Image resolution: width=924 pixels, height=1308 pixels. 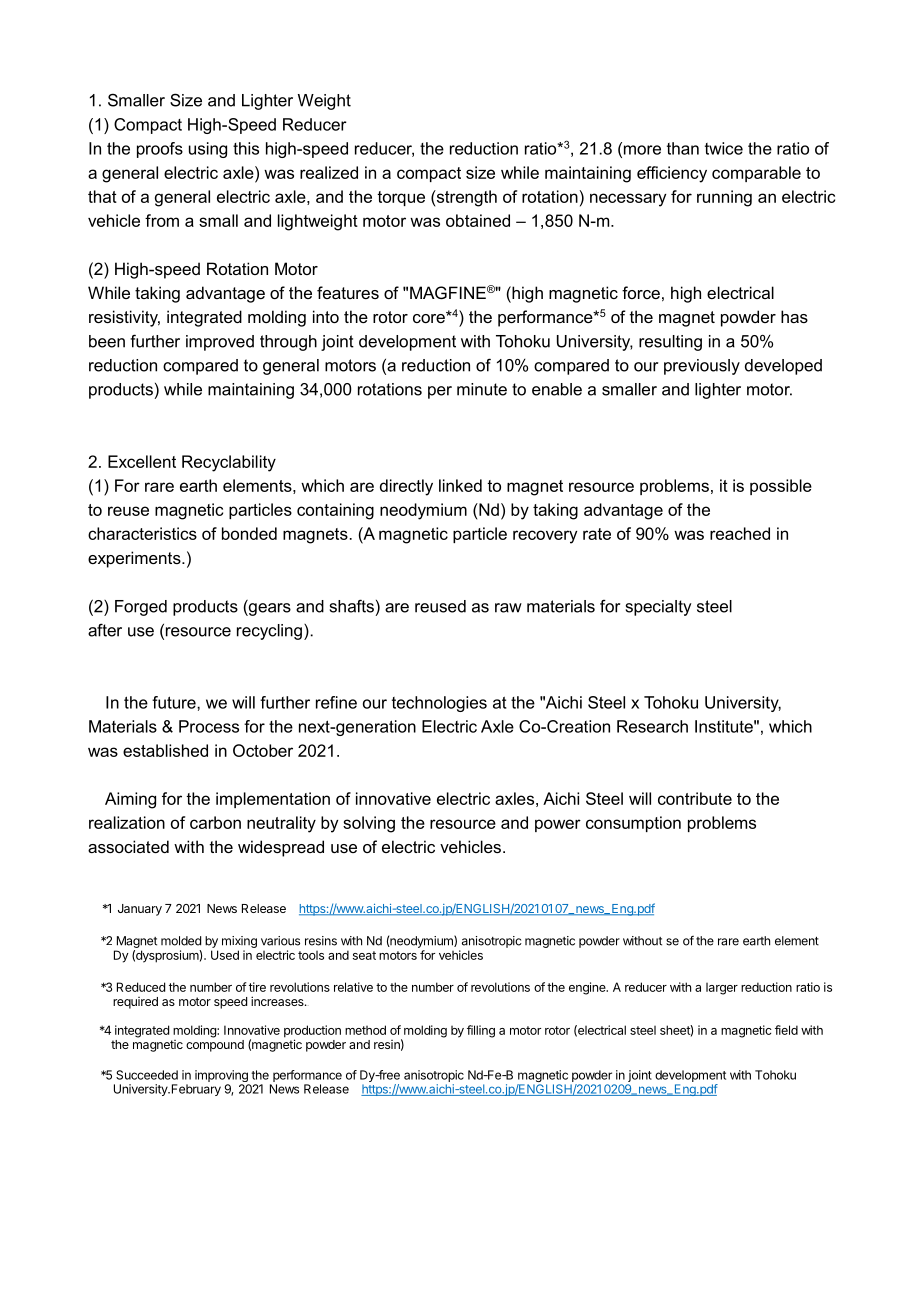 What do you see at coordinates (481, 1031) in the screenshot?
I see `filling` at bounding box center [481, 1031].
